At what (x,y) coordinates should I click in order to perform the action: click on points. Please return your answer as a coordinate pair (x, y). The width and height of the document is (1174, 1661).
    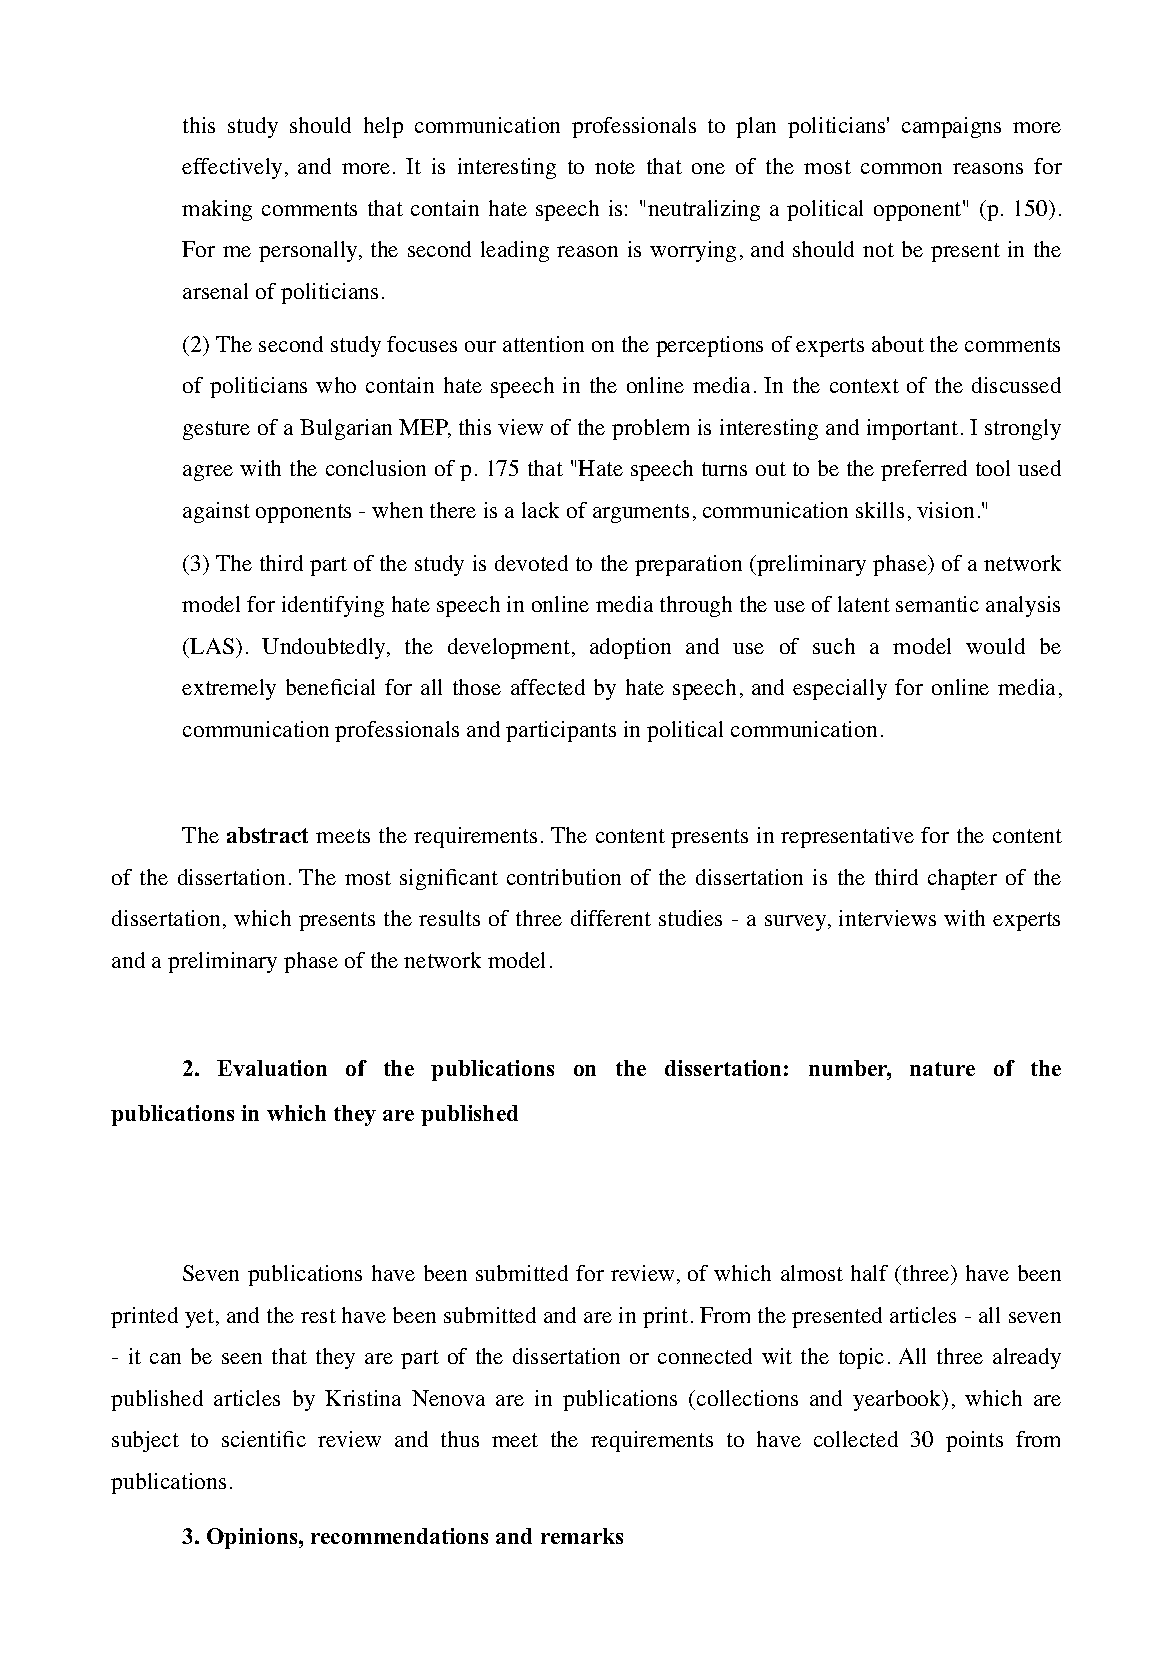
    Looking at the image, I should click on (974, 1441).
